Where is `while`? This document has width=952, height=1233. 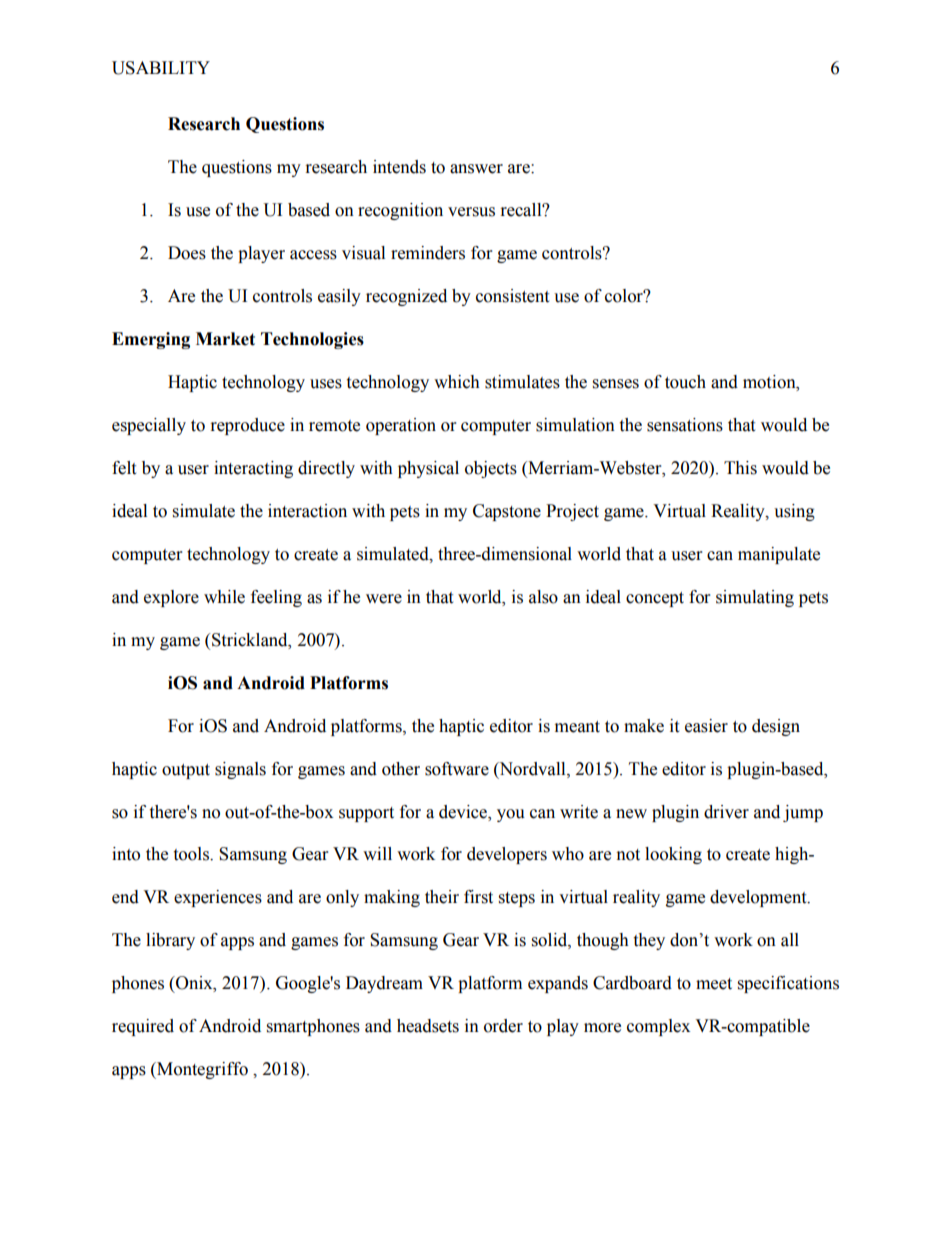
while is located at coordinates (224, 597).
